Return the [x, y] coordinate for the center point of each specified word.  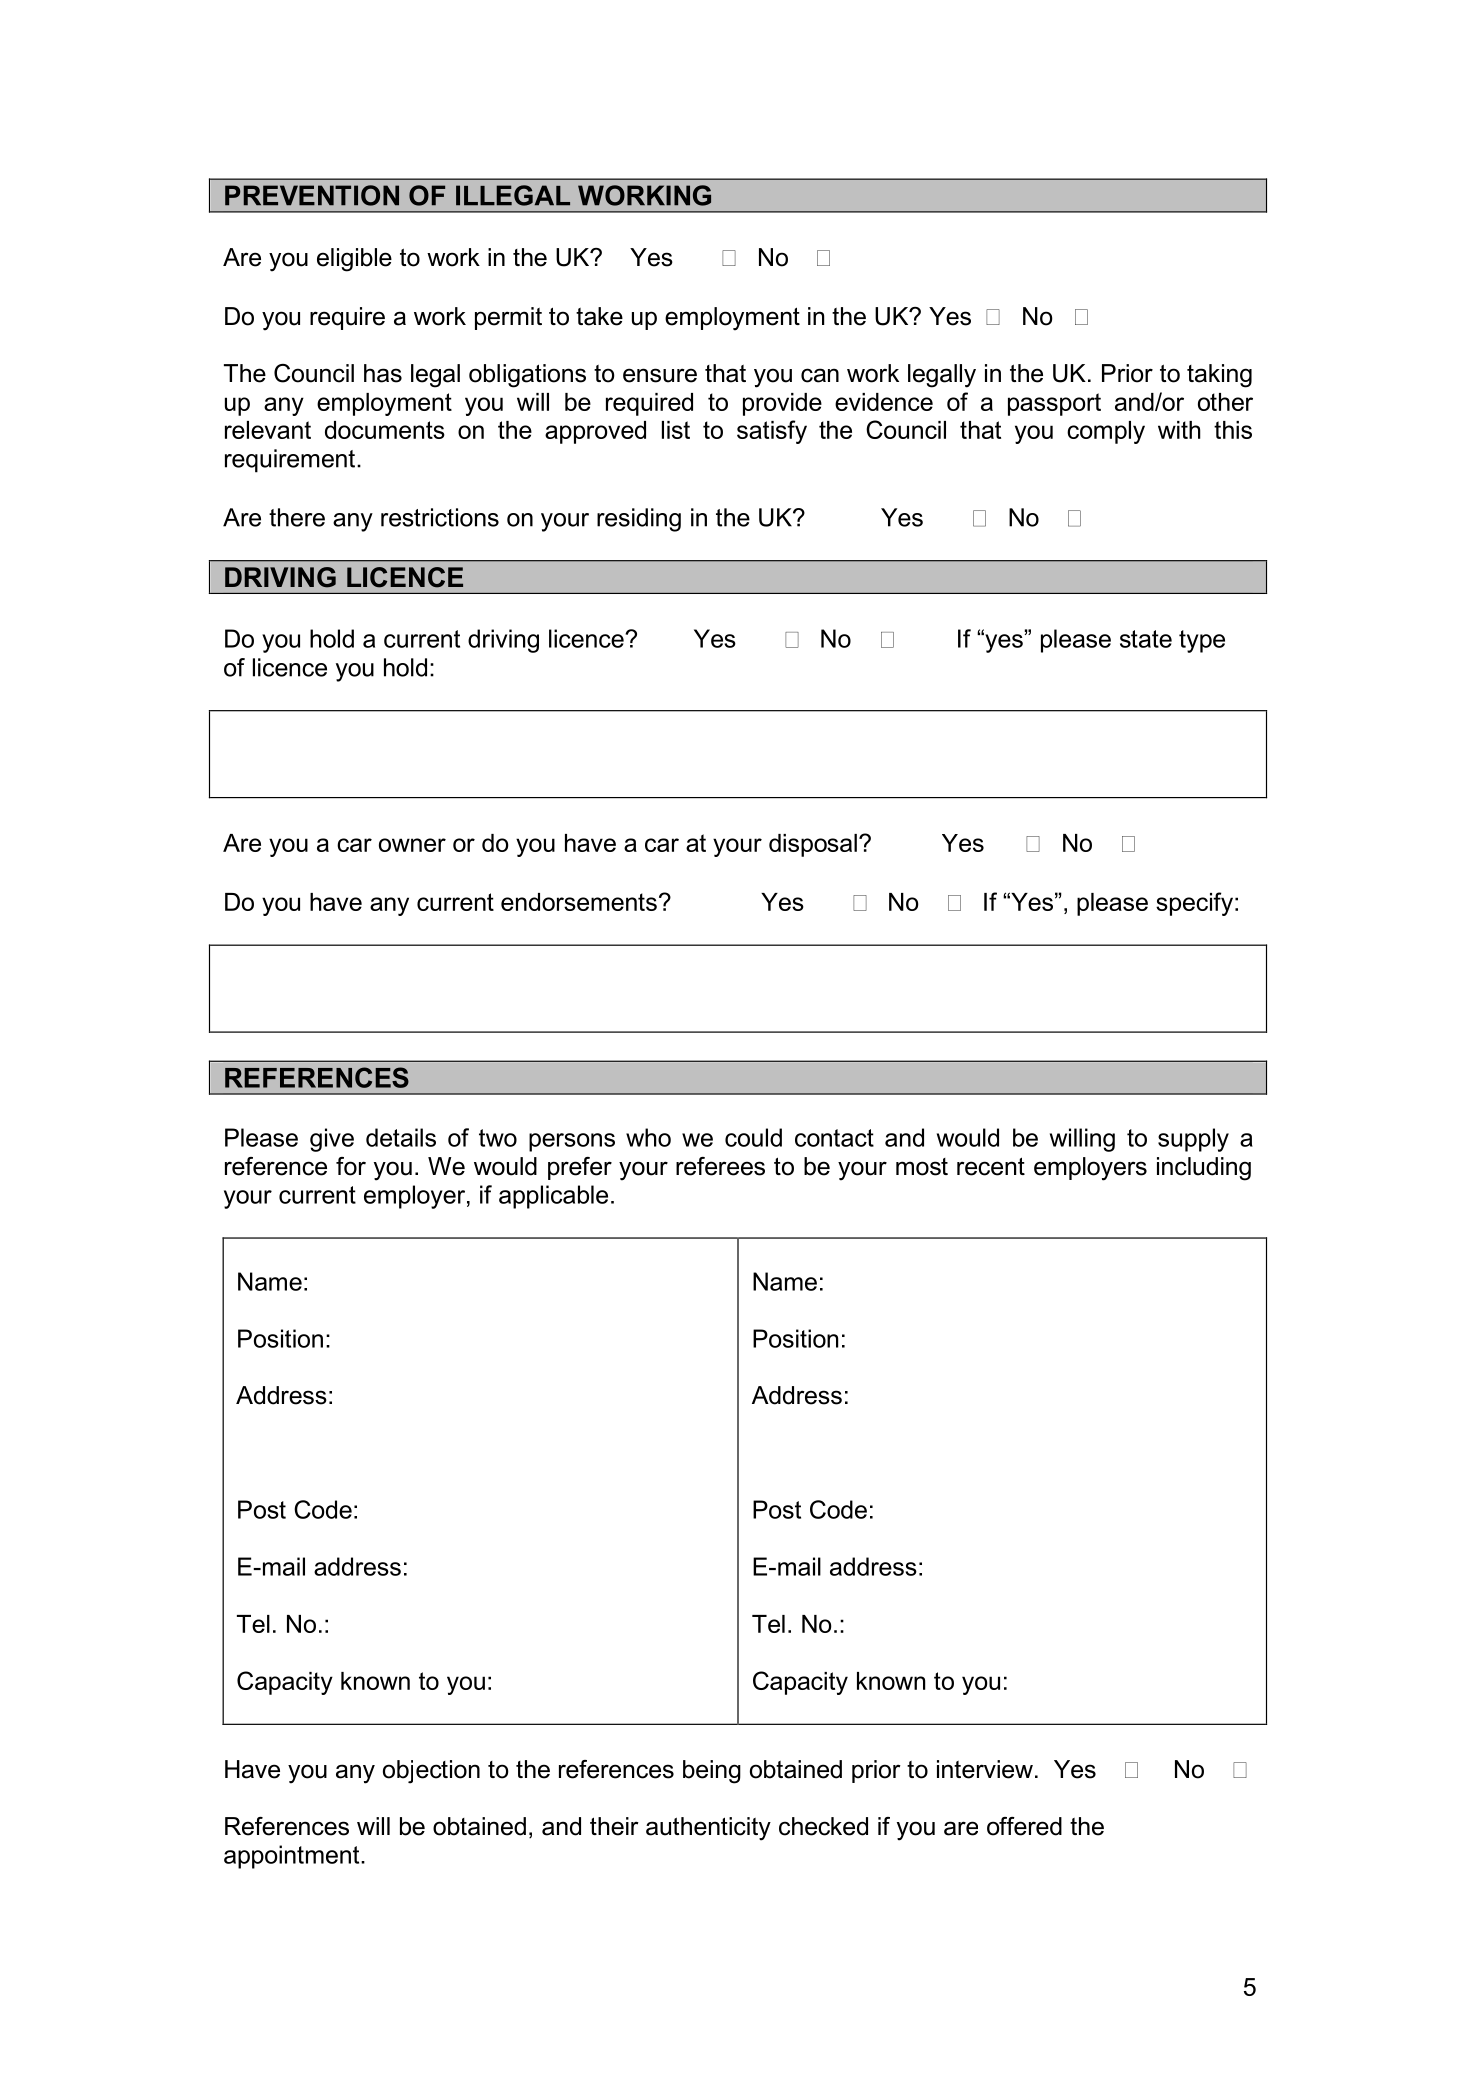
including [1204, 1169]
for [351, 1166]
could [753, 1137]
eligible [354, 260]
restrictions [440, 517]
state [1146, 639]
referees [720, 1166]
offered [1024, 1826]
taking [1219, 376]
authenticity [708, 1829]
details [401, 1137]
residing [639, 520]
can [820, 375]
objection [431, 1772]
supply [1193, 1140]
